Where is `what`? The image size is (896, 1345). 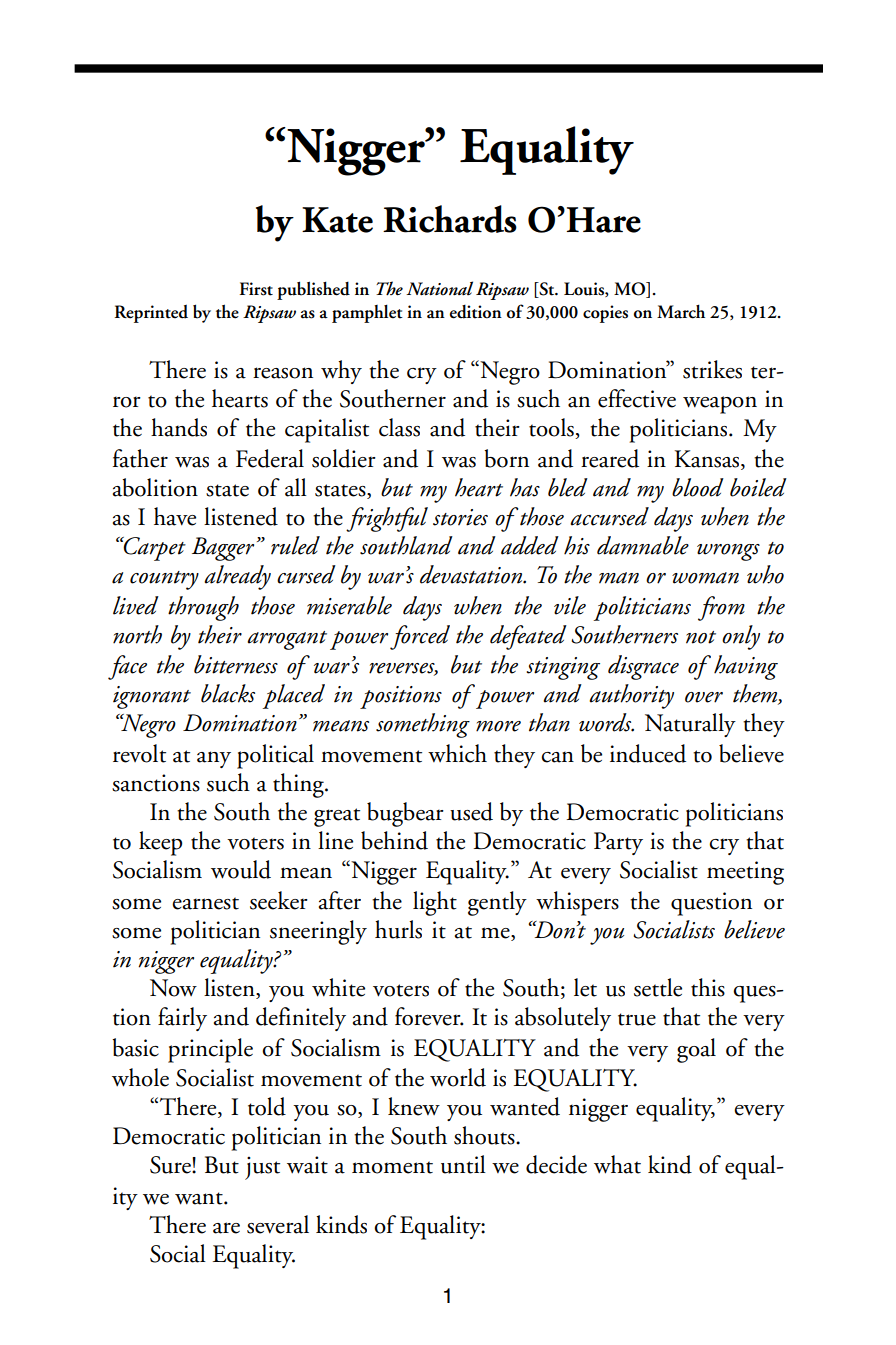 what is located at coordinates (617, 1164).
